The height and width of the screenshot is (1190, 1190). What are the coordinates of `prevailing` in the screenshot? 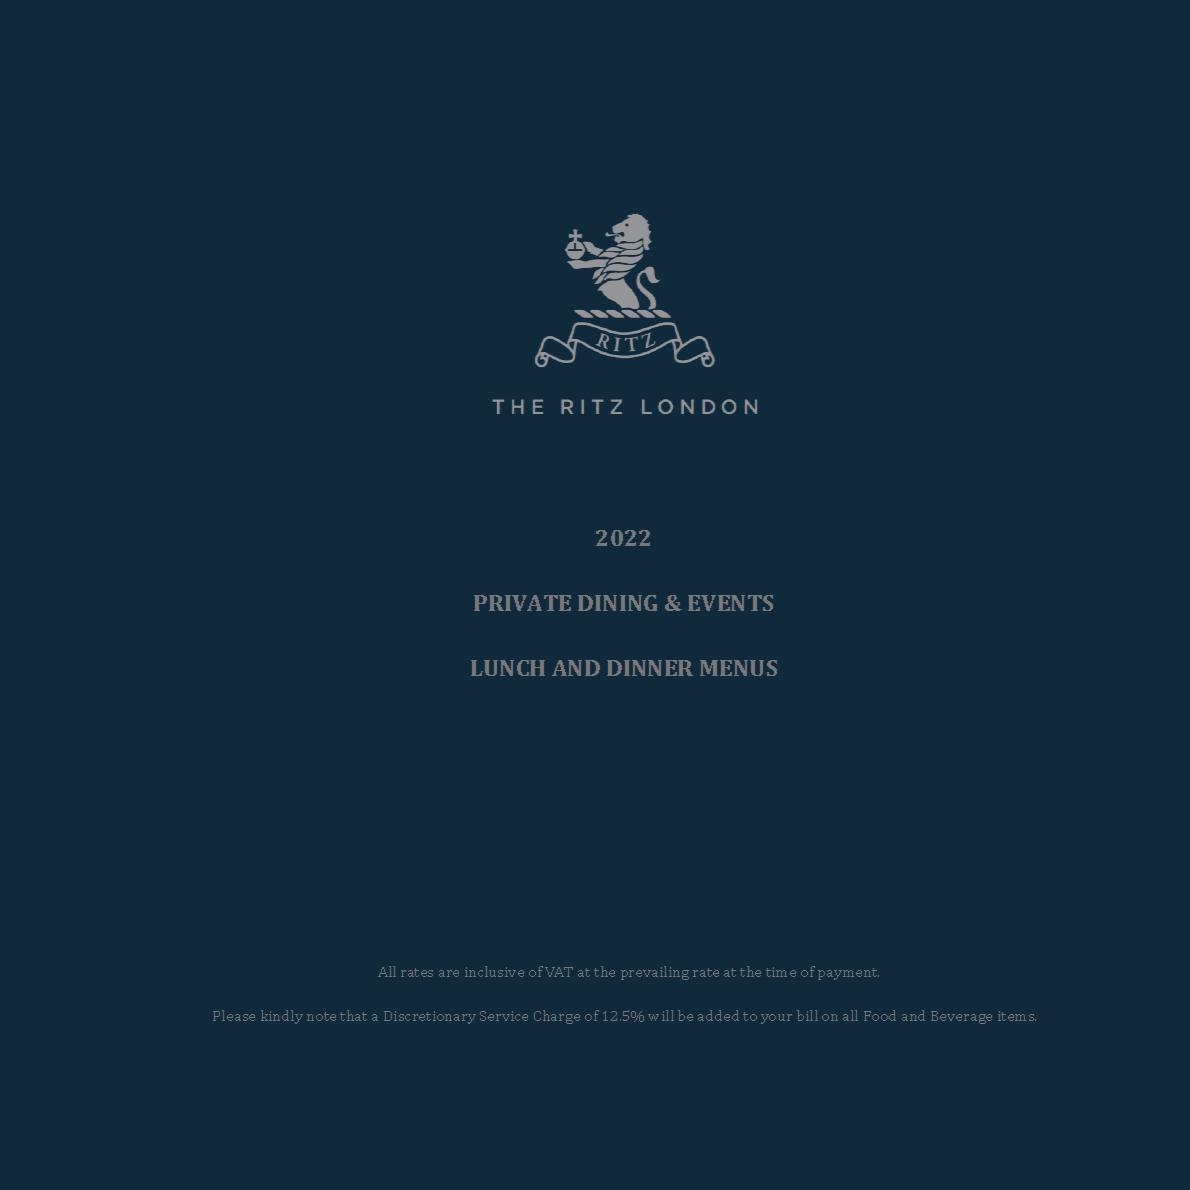 It's located at (655, 973).
